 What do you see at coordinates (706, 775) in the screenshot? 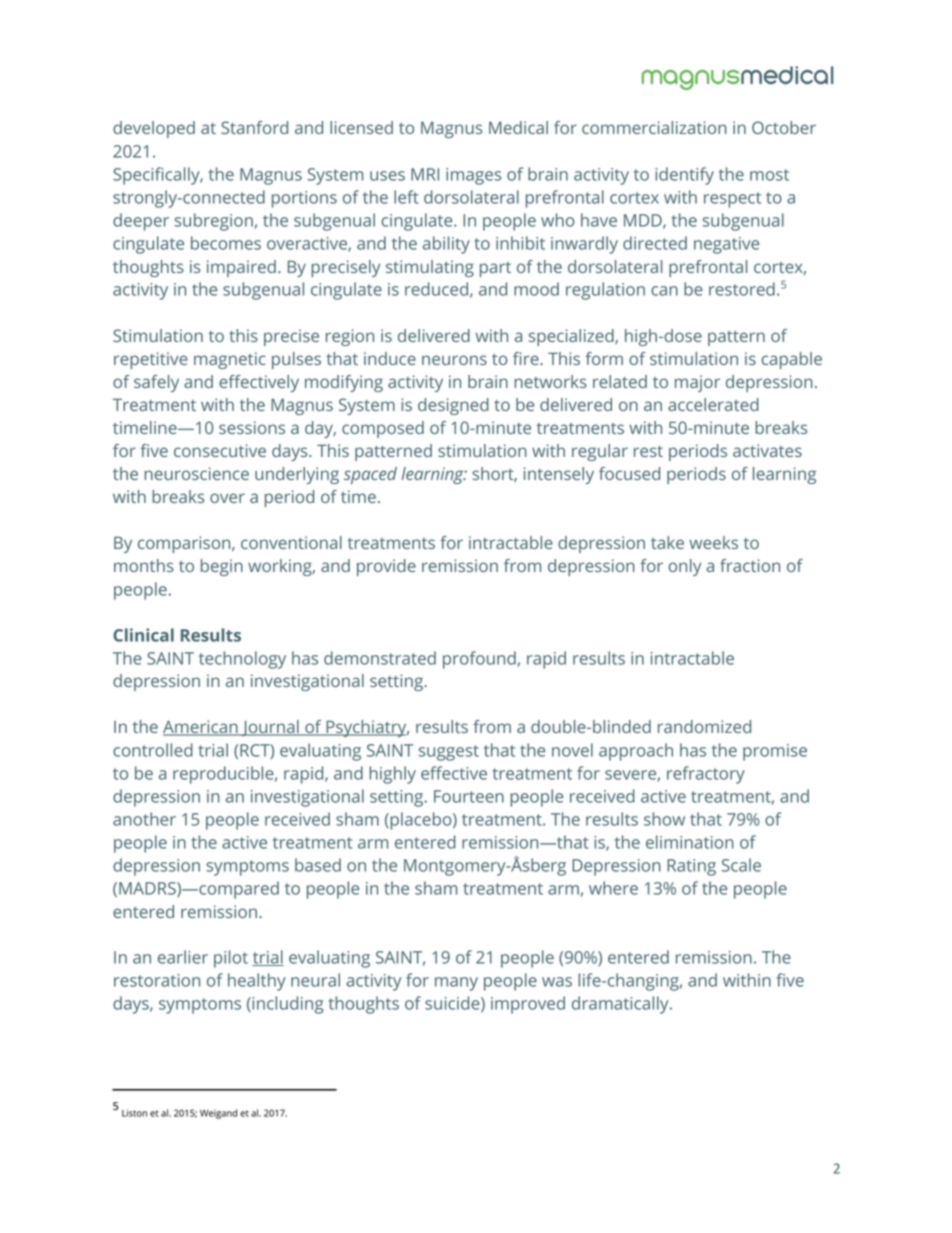
I see `refractory` at bounding box center [706, 775].
